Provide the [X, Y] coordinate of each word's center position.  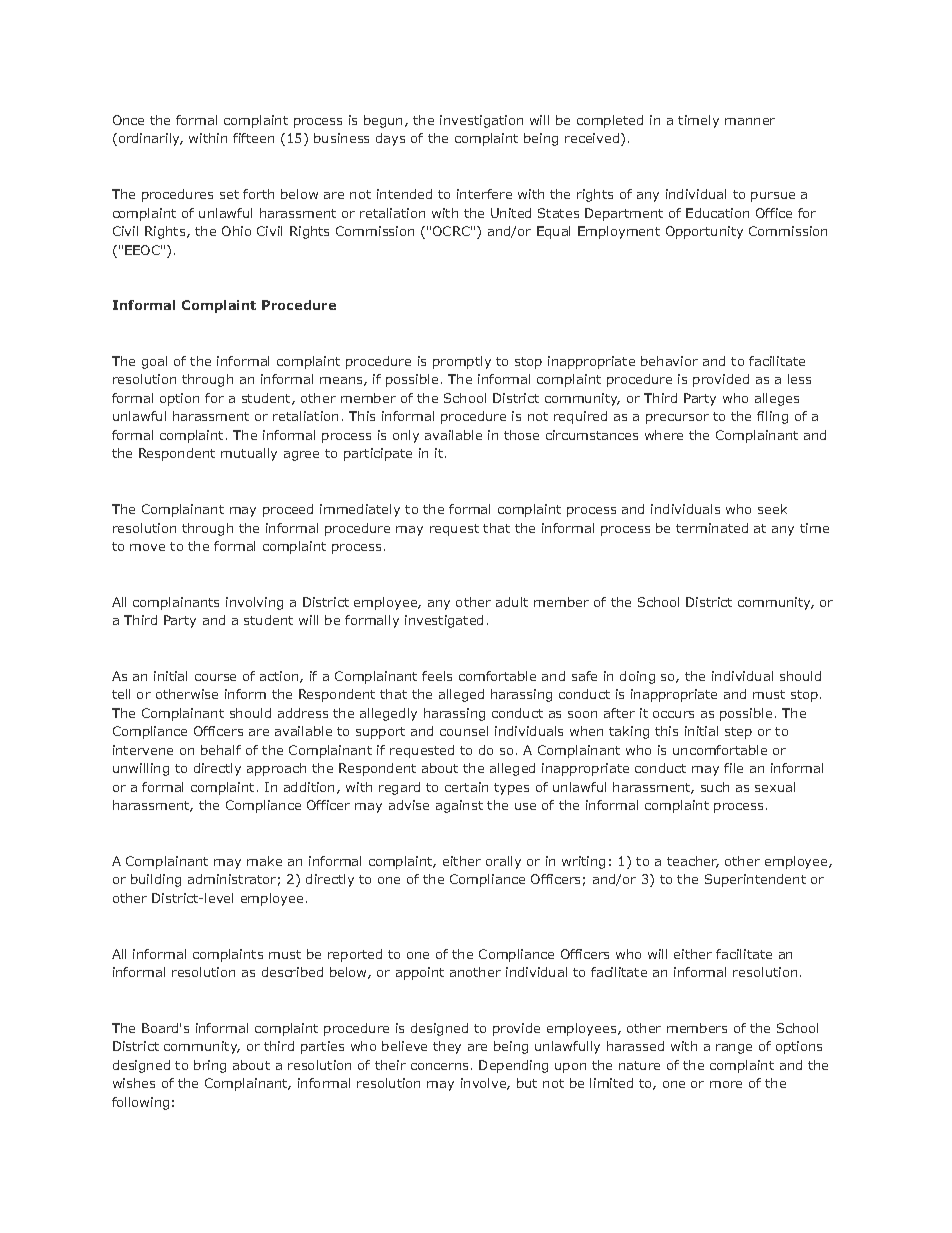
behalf [221, 750]
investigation [481, 121]
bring [210, 1066]
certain [466, 787]
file [733, 768]
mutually [249, 454]
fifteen [253, 138]
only [406, 436]
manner [750, 121]
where [664, 435]
